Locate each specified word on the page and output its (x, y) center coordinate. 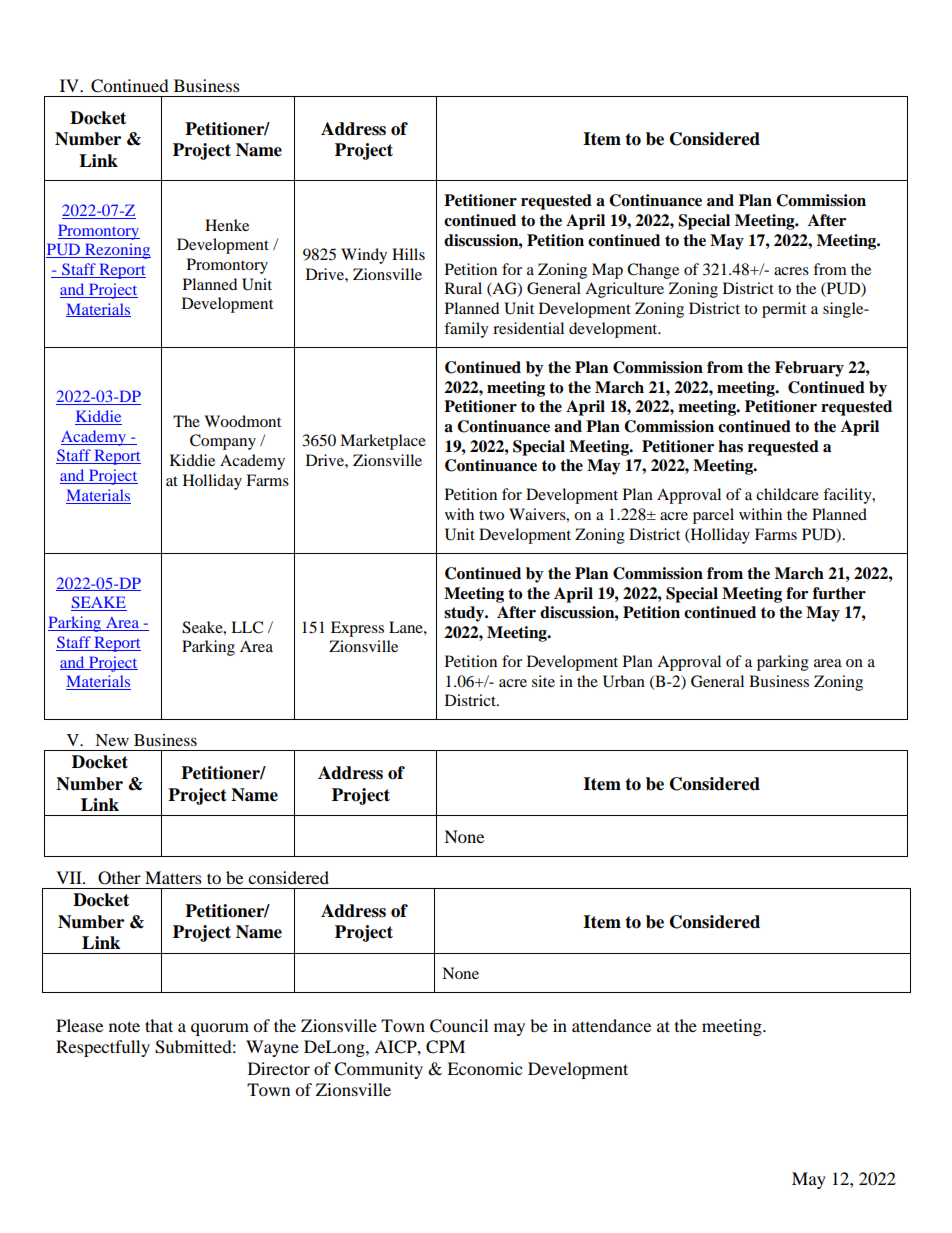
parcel (713, 516)
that (159, 1025)
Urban (624, 681)
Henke (227, 225)
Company (223, 442)
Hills (408, 254)
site (543, 681)
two (491, 515)
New (112, 740)
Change (653, 271)
